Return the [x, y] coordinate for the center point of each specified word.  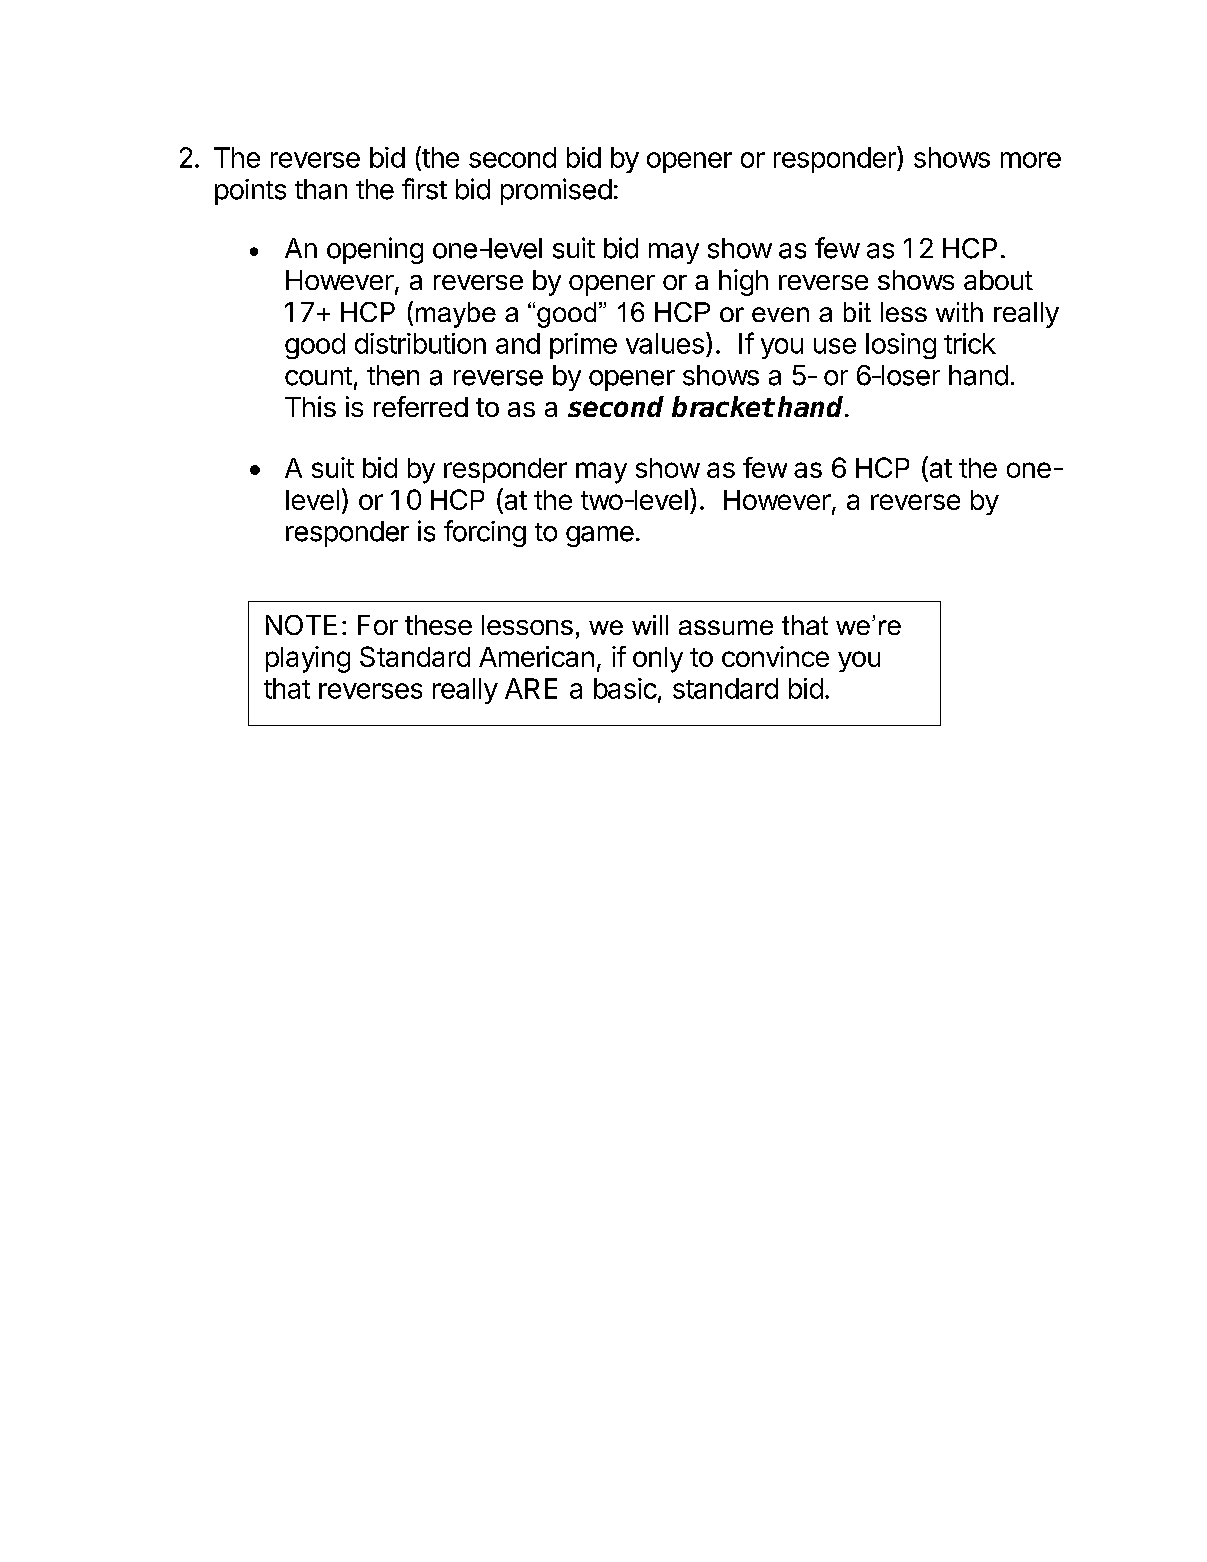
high [743, 282]
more [1031, 160]
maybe [456, 315]
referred [421, 406]
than [321, 189]
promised [556, 191]
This [310, 406]
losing [901, 346]
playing [308, 659]
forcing [485, 533]
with [959, 312]
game [600, 536]
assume [726, 627]
